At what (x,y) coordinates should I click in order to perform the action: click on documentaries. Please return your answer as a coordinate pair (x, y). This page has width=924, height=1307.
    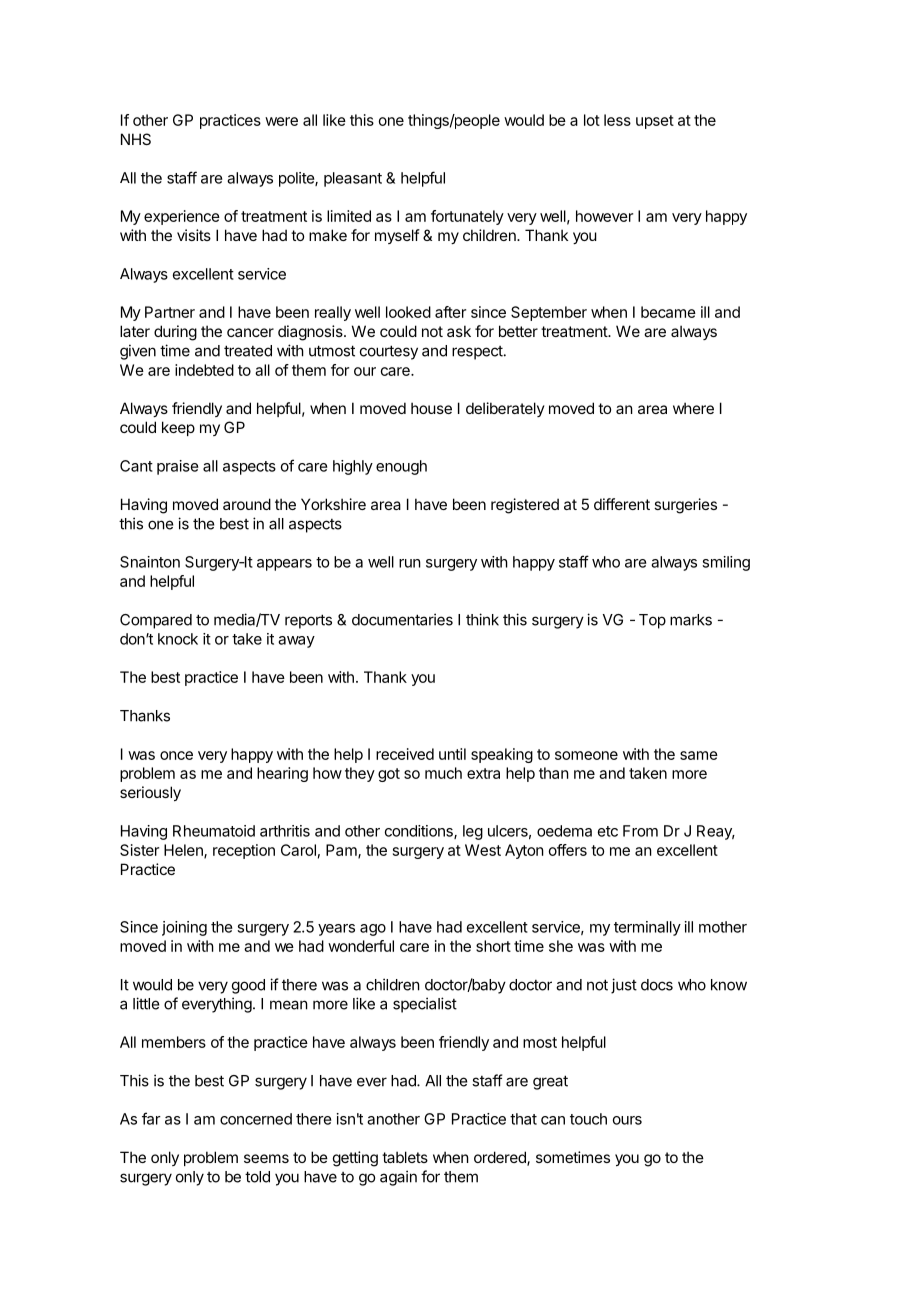
    Looking at the image, I should click on (402, 619).
